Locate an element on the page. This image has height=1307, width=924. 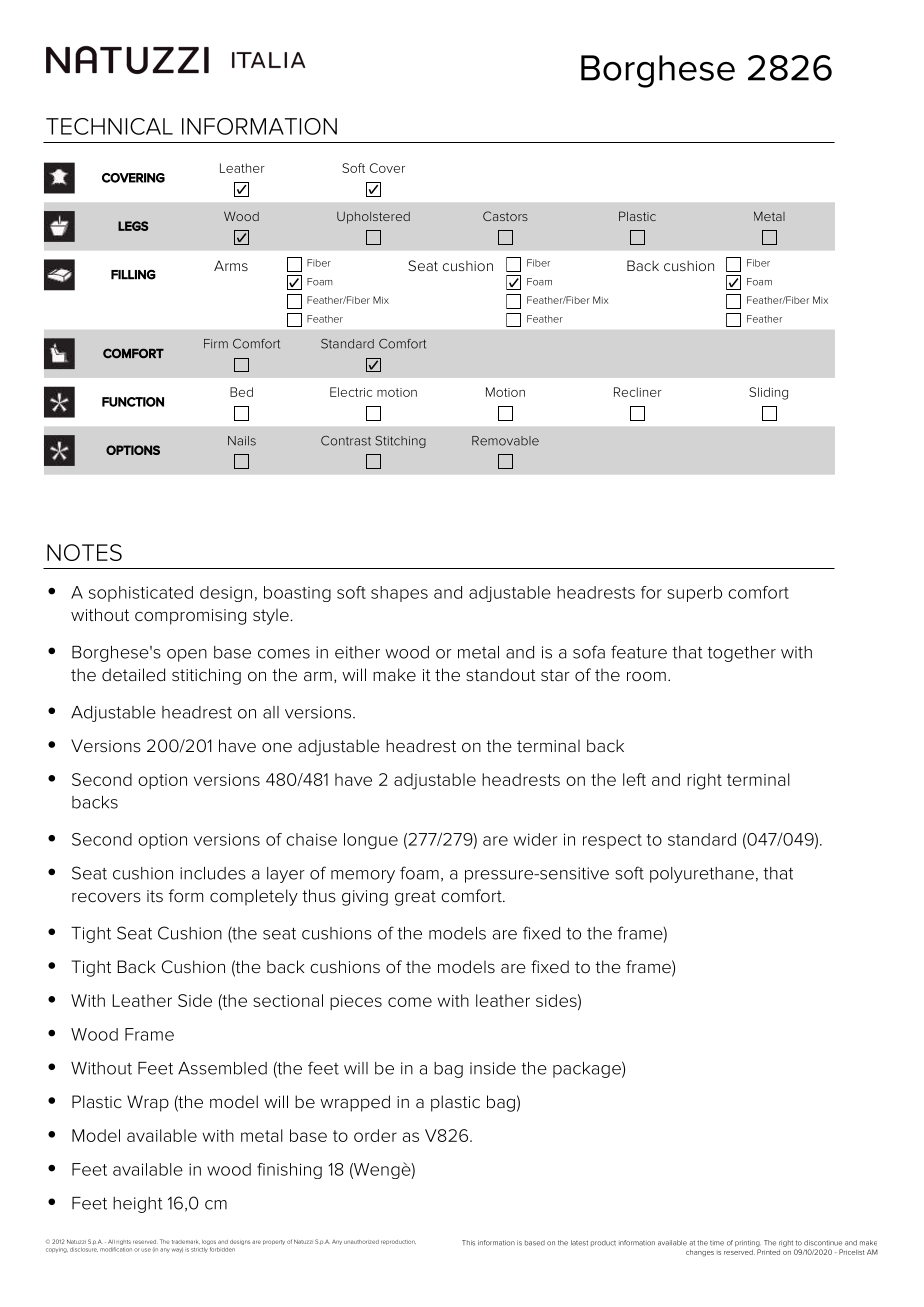
TECHNICAL is located at coordinates (109, 126).
